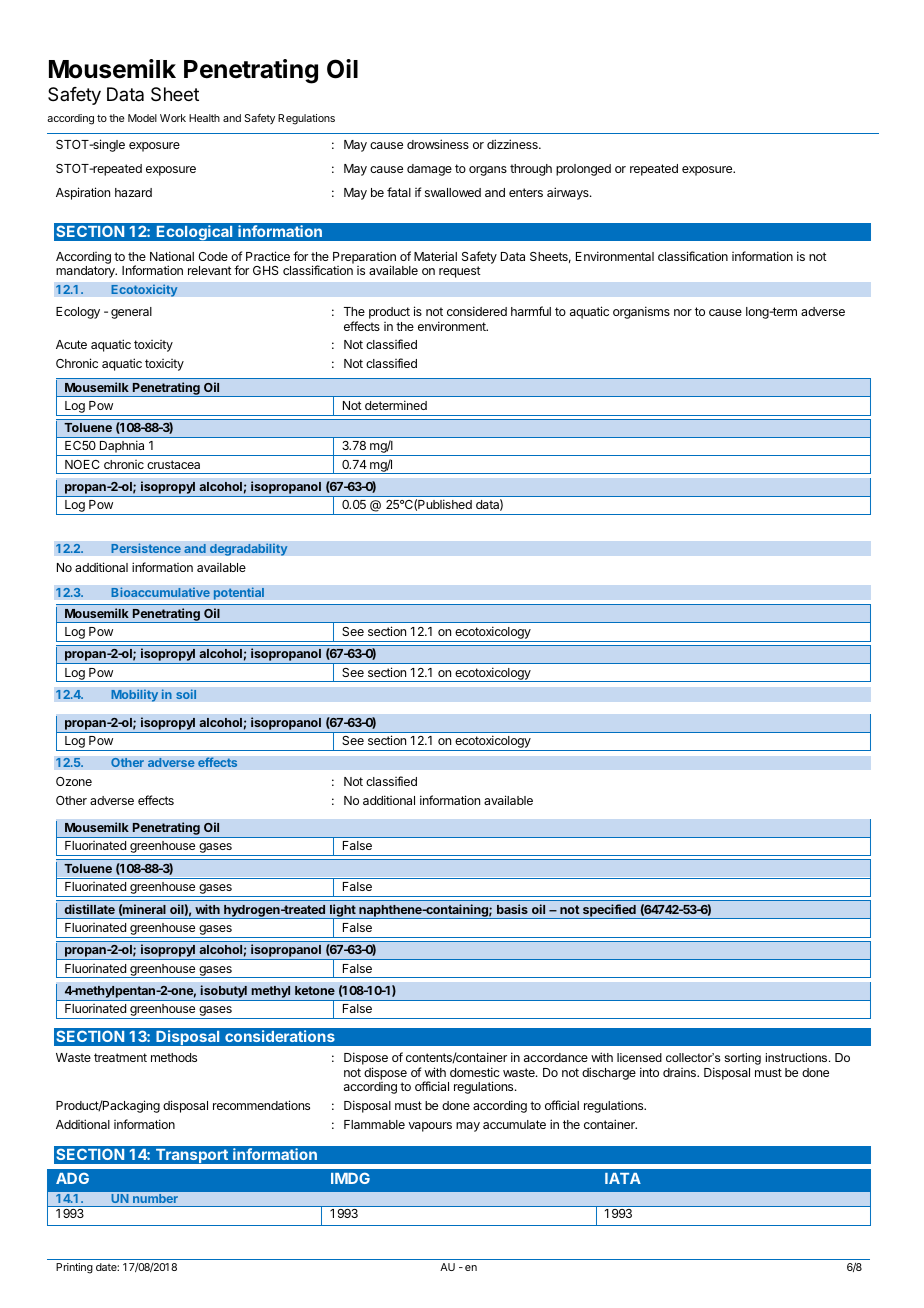  I want to click on Work, so click(173, 118).
